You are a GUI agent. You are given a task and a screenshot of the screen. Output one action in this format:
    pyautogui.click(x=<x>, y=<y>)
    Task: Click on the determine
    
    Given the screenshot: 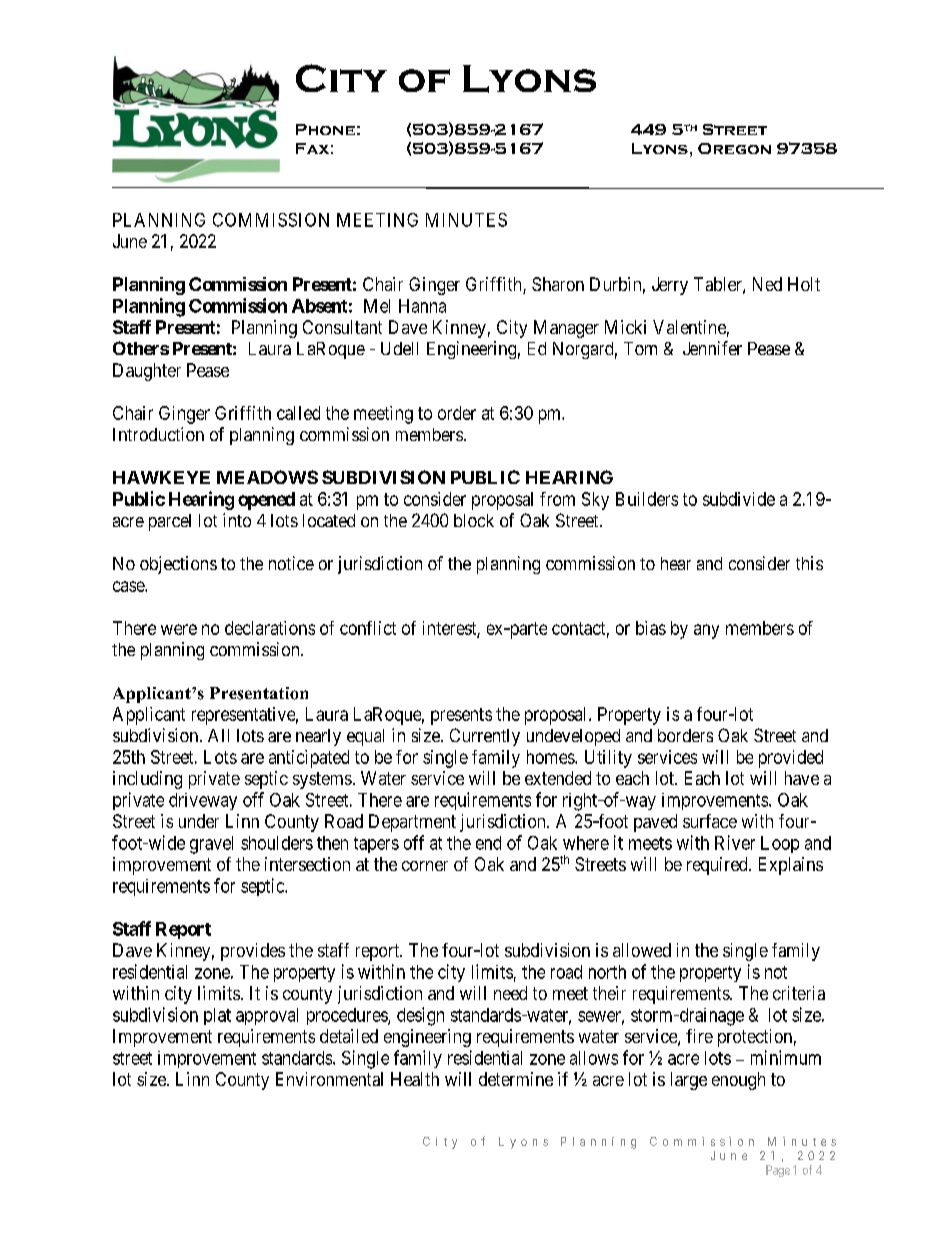 What is the action you would take?
    pyautogui.click(x=516, y=1079)
